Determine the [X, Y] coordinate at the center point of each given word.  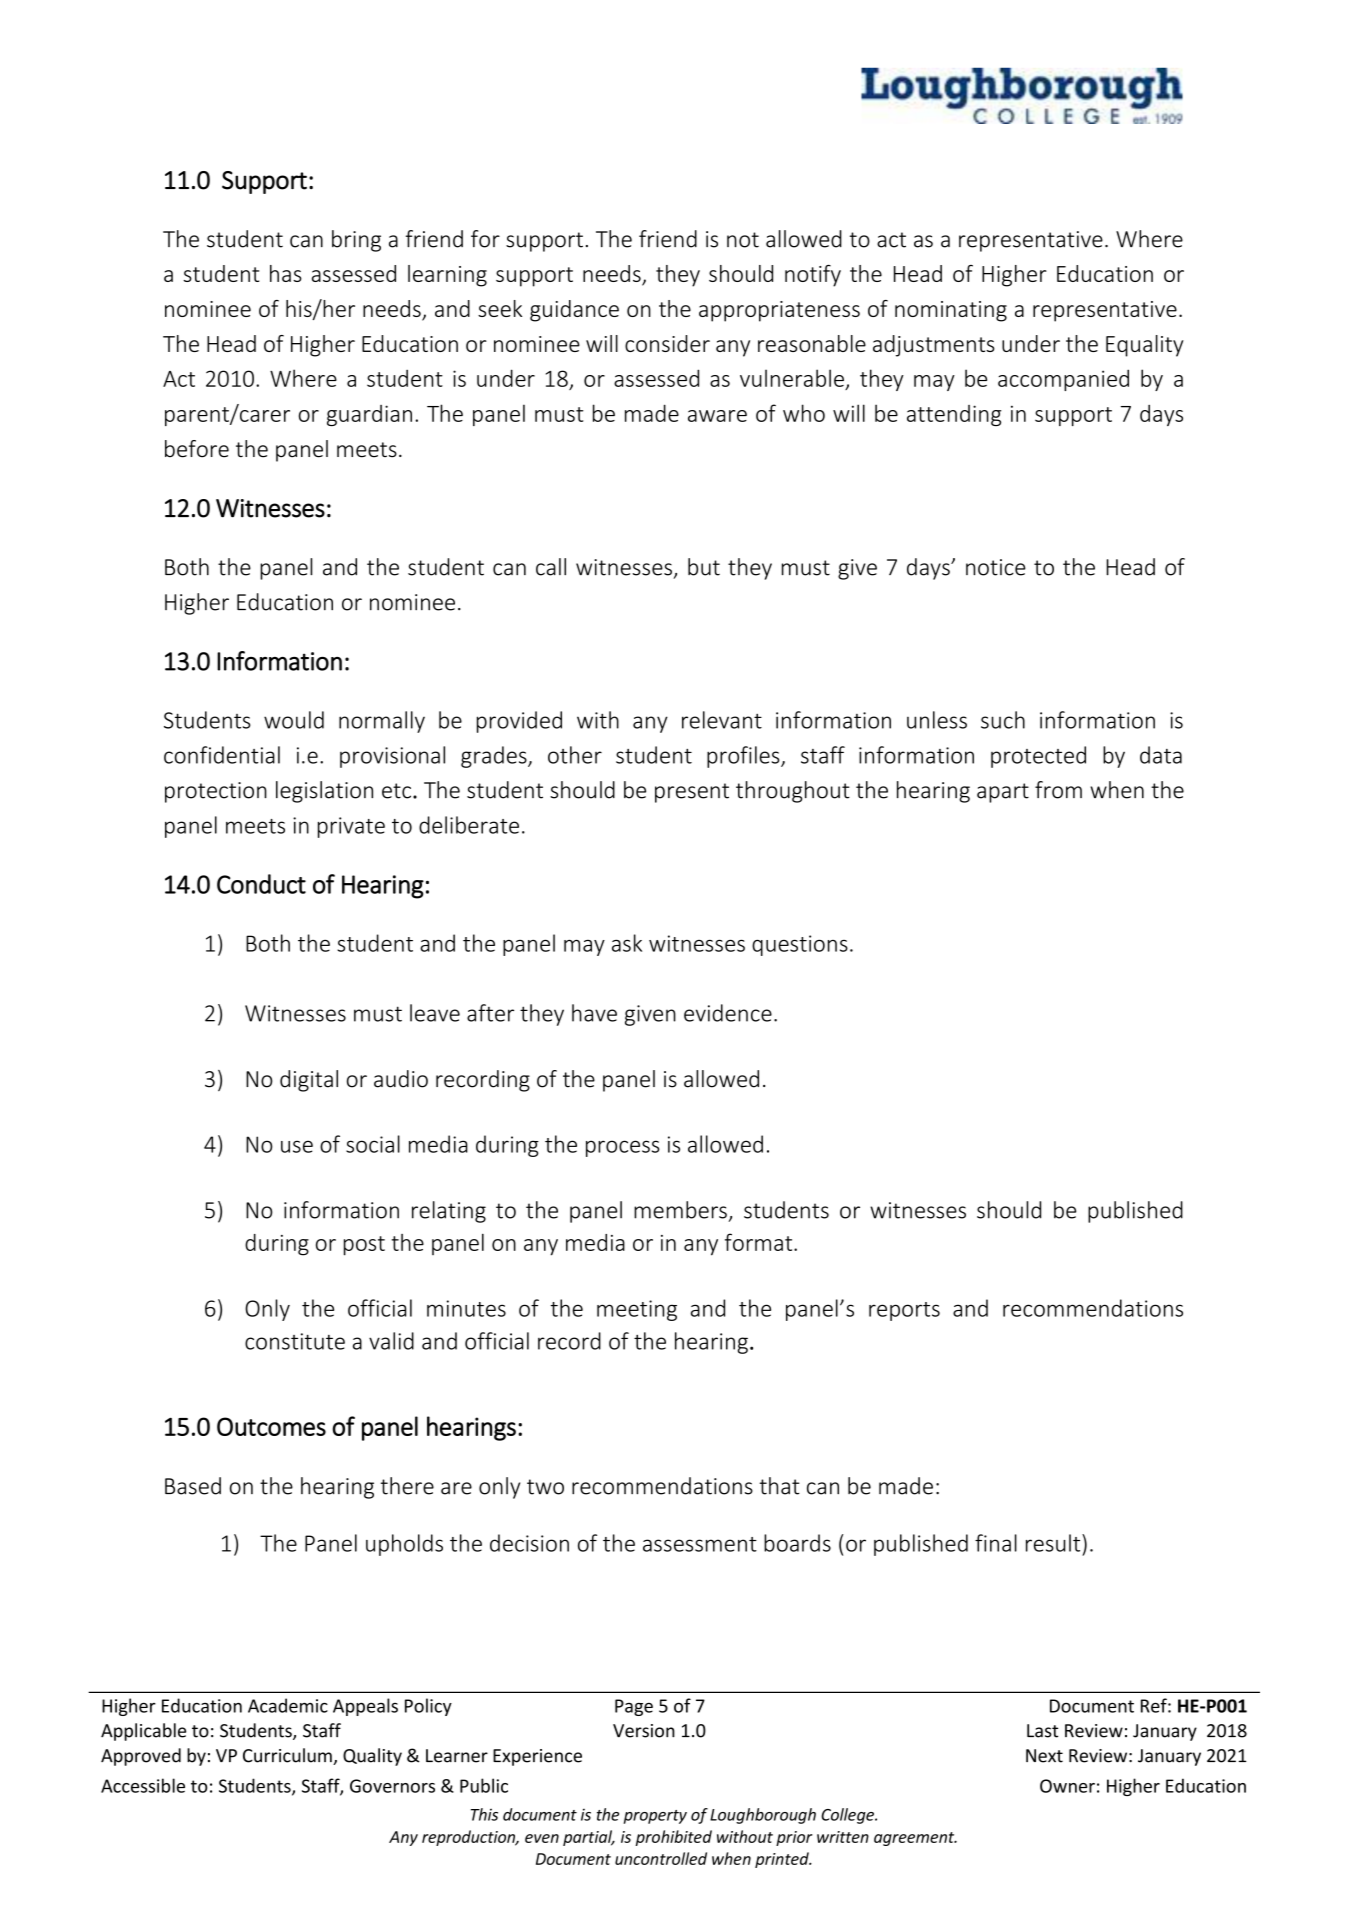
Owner [1067, 1786]
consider [667, 343]
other [575, 755]
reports [904, 1311]
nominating [951, 311]
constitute [295, 1341]
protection [216, 792]
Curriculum [288, 1756]
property [655, 1817]
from [1058, 790]
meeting [637, 1310]
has [286, 273]
